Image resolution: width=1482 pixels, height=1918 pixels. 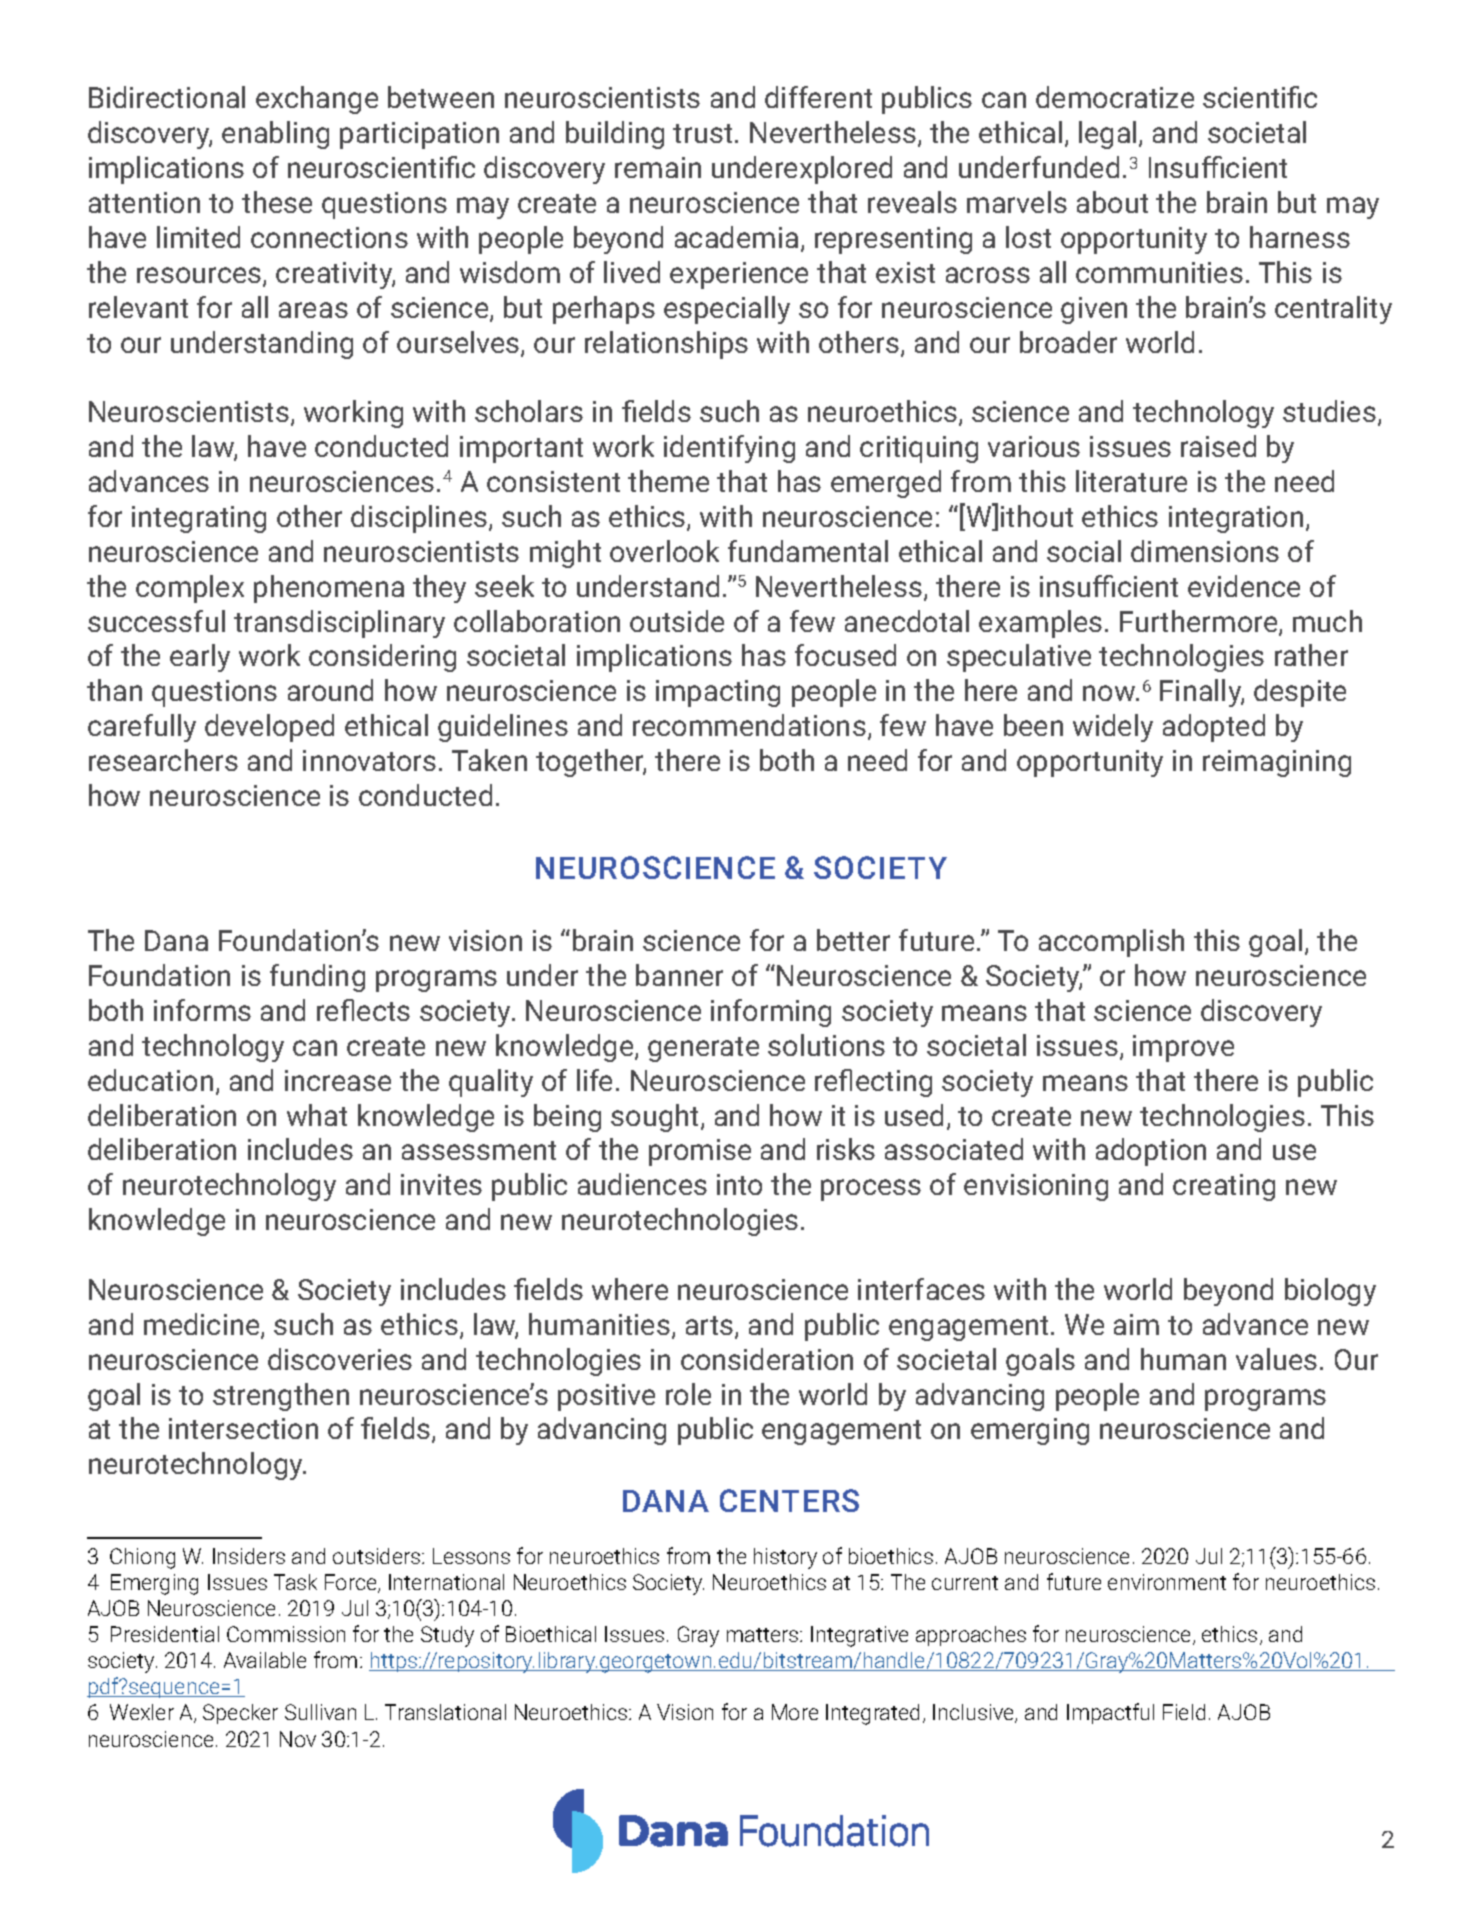 I want to click on generate, so click(x=703, y=1049).
